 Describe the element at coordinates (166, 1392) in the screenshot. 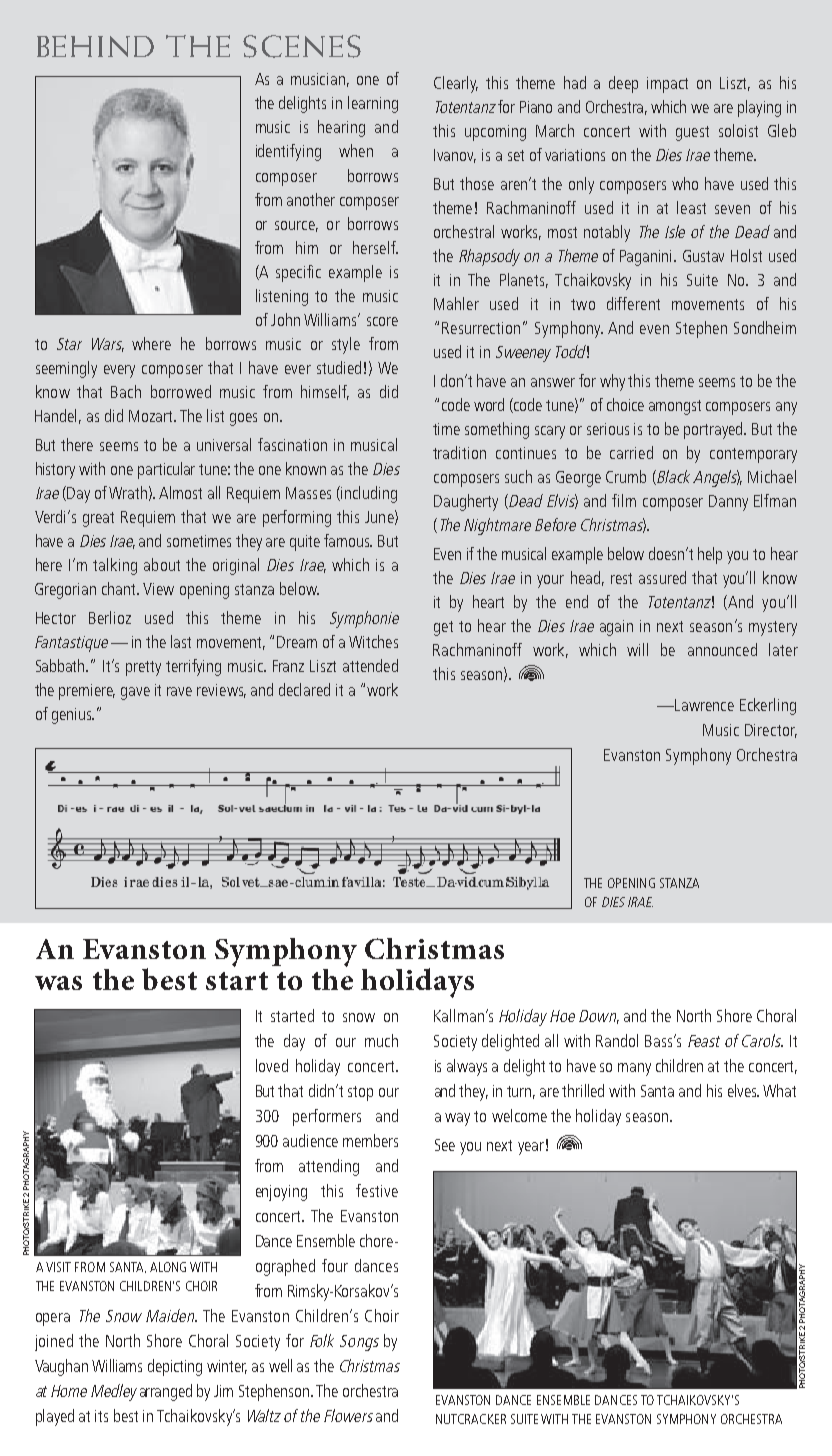

I see `arranged` at that location.
